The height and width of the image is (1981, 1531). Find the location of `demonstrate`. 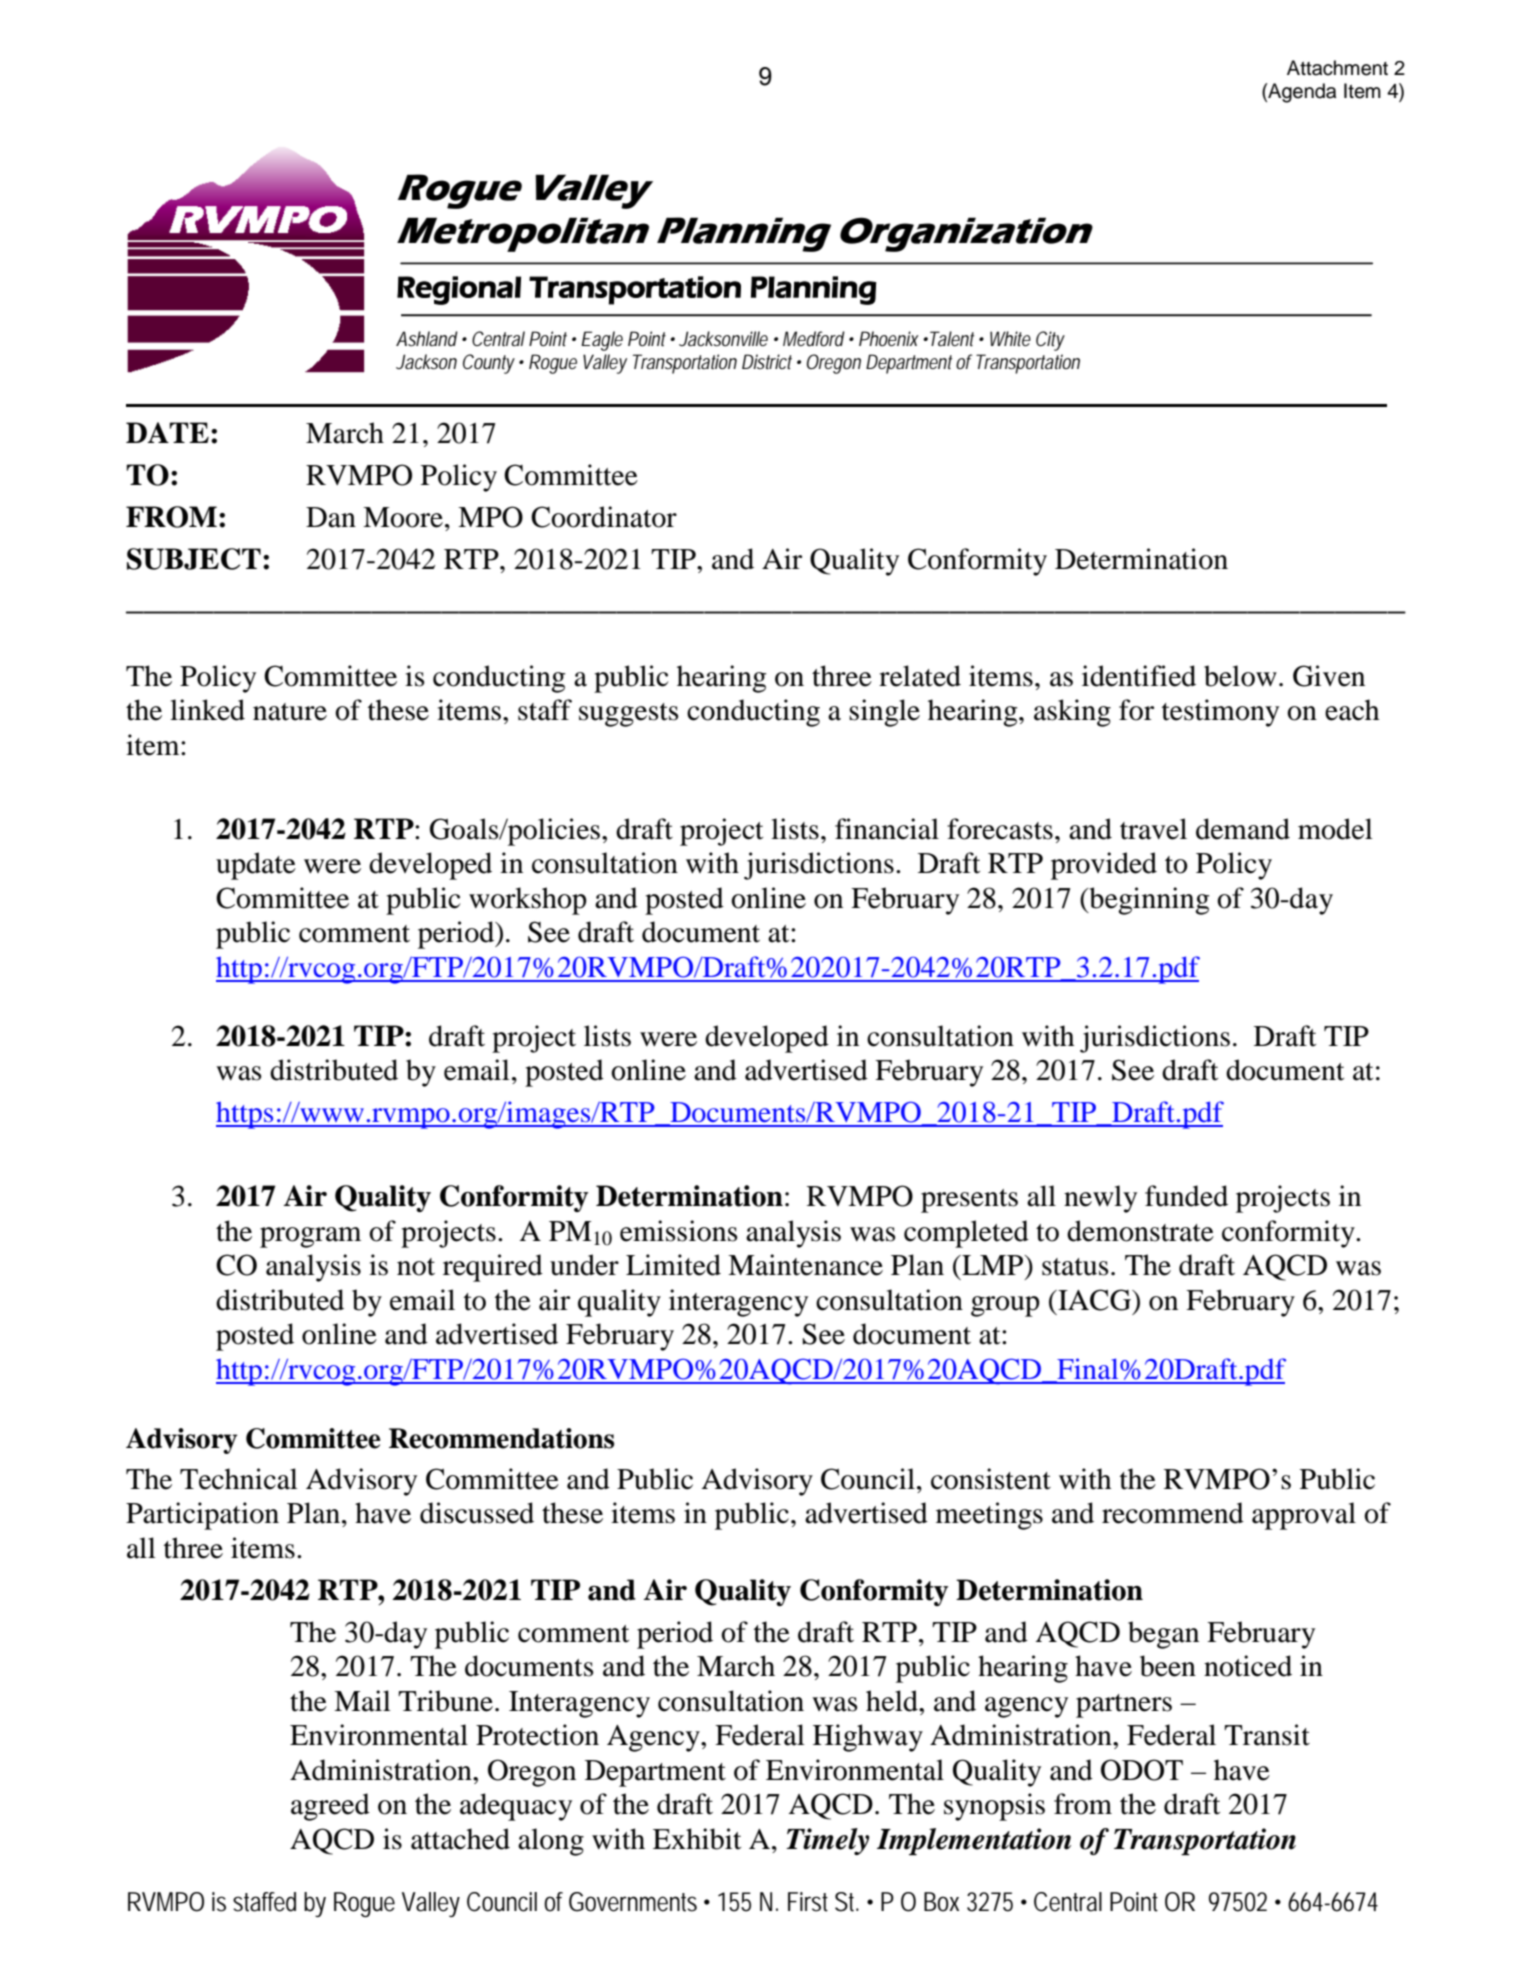

demonstrate is located at coordinates (1140, 1231).
